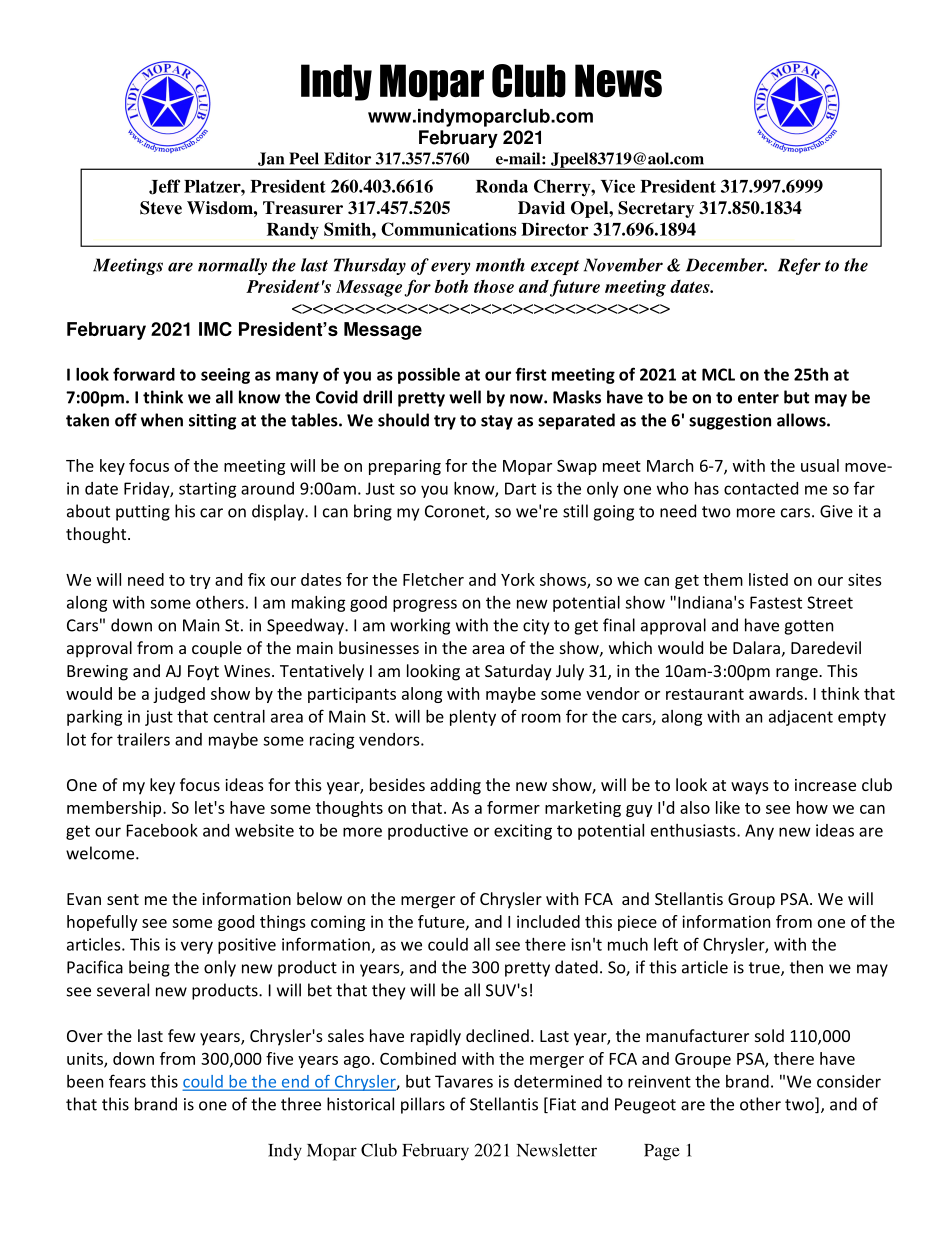 This screenshot has width=952, height=1233. I want to click on range, so click(798, 674).
